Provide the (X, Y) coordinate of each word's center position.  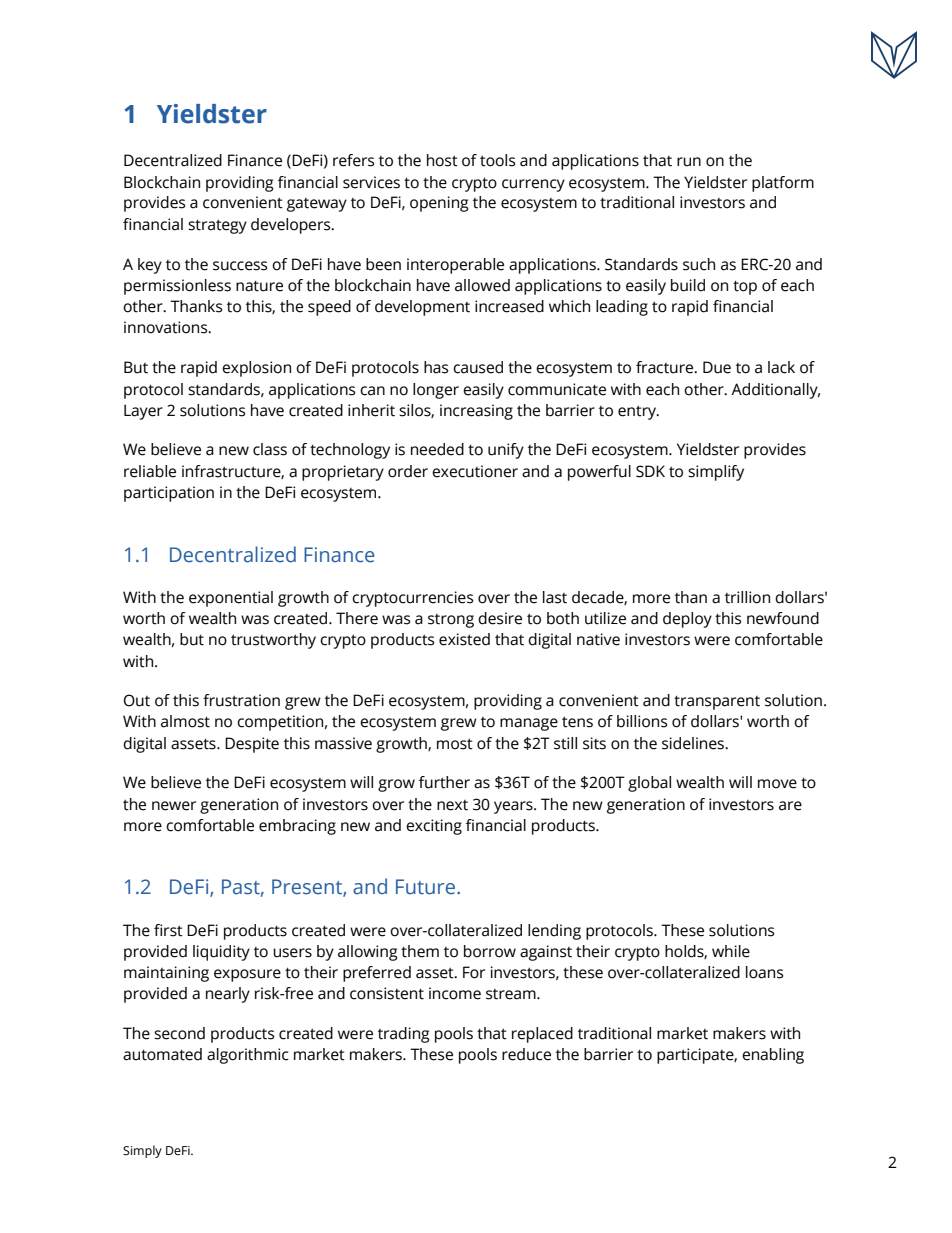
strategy (217, 226)
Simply (142, 1151)
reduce (526, 1054)
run (689, 162)
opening (439, 204)
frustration (241, 700)
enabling (773, 1056)
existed (464, 639)
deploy (687, 620)
